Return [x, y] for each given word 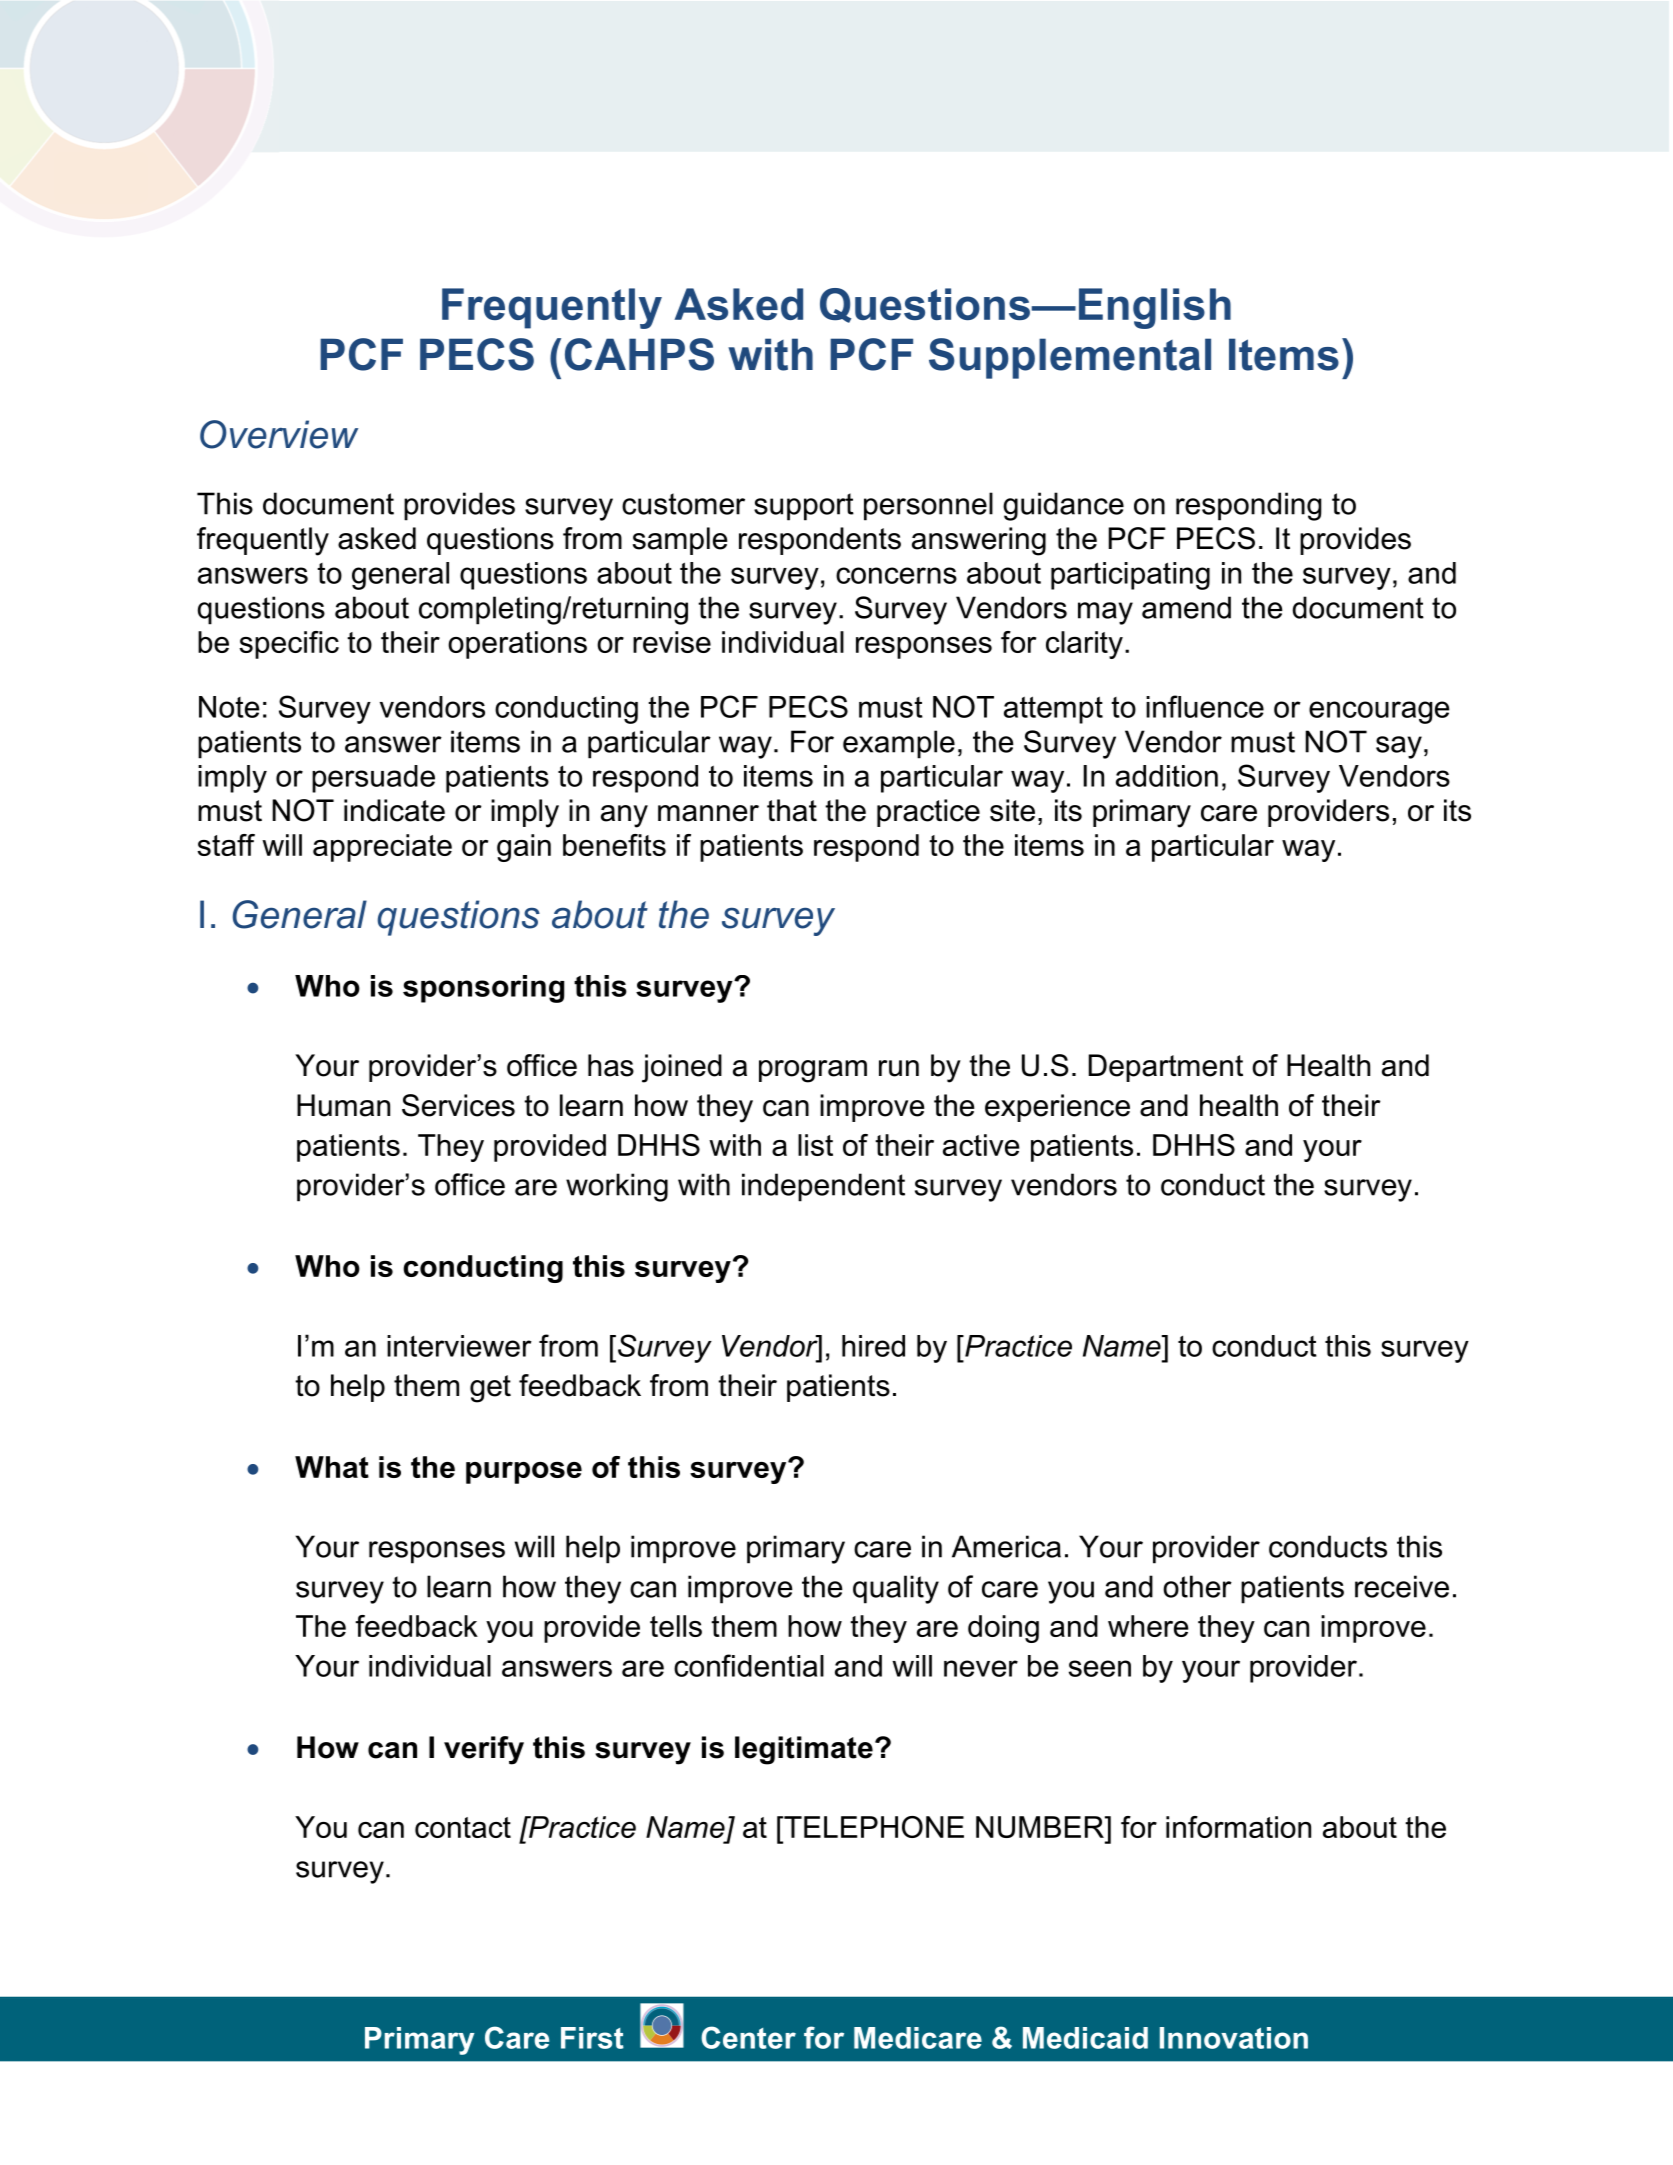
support [804, 507]
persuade [373, 779]
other [1197, 1586]
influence [1205, 706]
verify [484, 1750]
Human [343, 1105]
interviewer [459, 1346]
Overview [279, 434]
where [1148, 1626]
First [592, 2038]
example [899, 744]
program [813, 1071]
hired [873, 1346]
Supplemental [1070, 358]
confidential [749, 1665]
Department [1166, 1068]
